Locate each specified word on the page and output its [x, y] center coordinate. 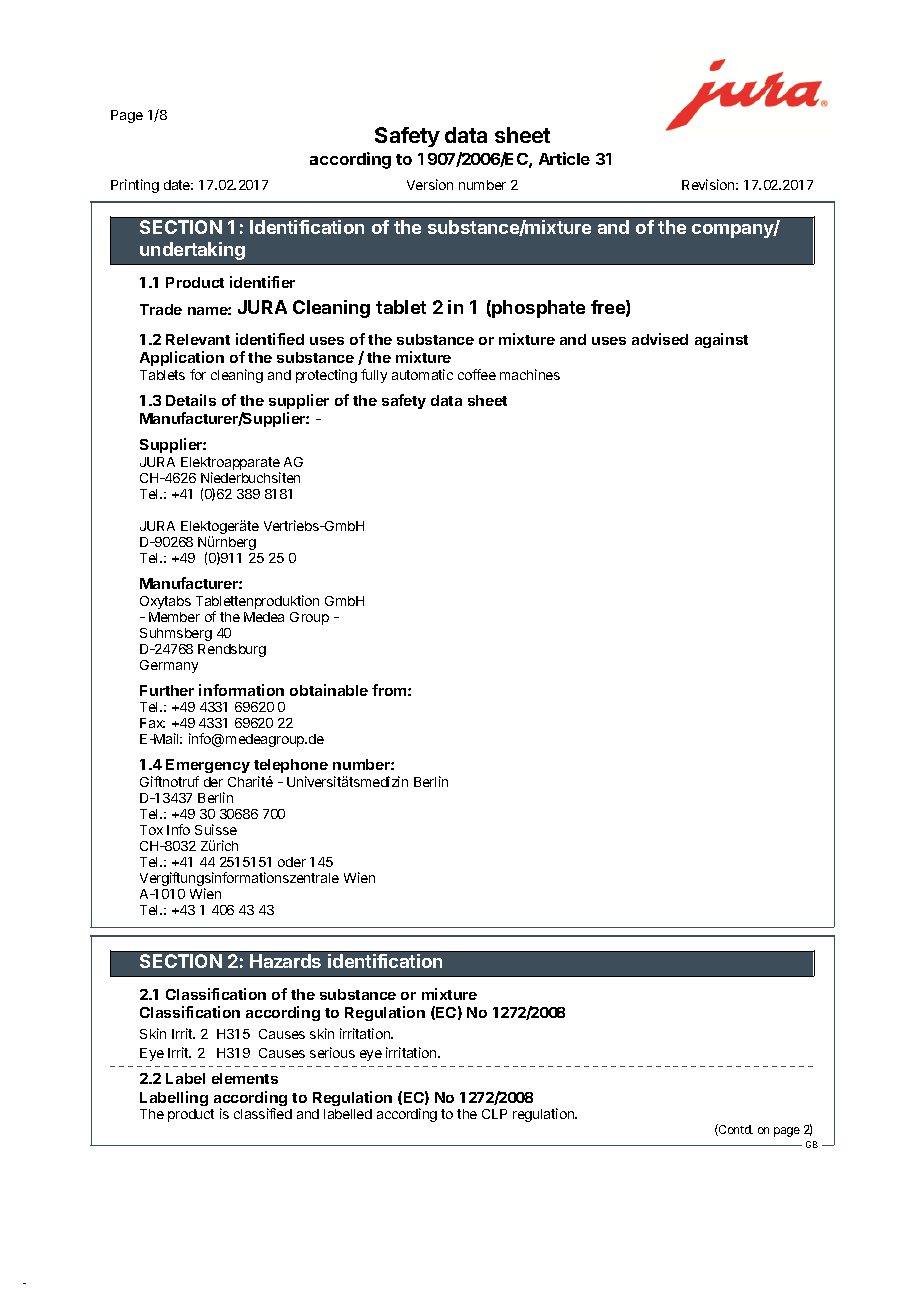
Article [564, 158]
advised [660, 339]
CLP [494, 1114]
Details [191, 400]
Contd [735, 1130]
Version [430, 184]
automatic [422, 374]
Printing [135, 186]
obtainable [329, 690]
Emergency [208, 768]
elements [245, 1078]
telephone [291, 768]
